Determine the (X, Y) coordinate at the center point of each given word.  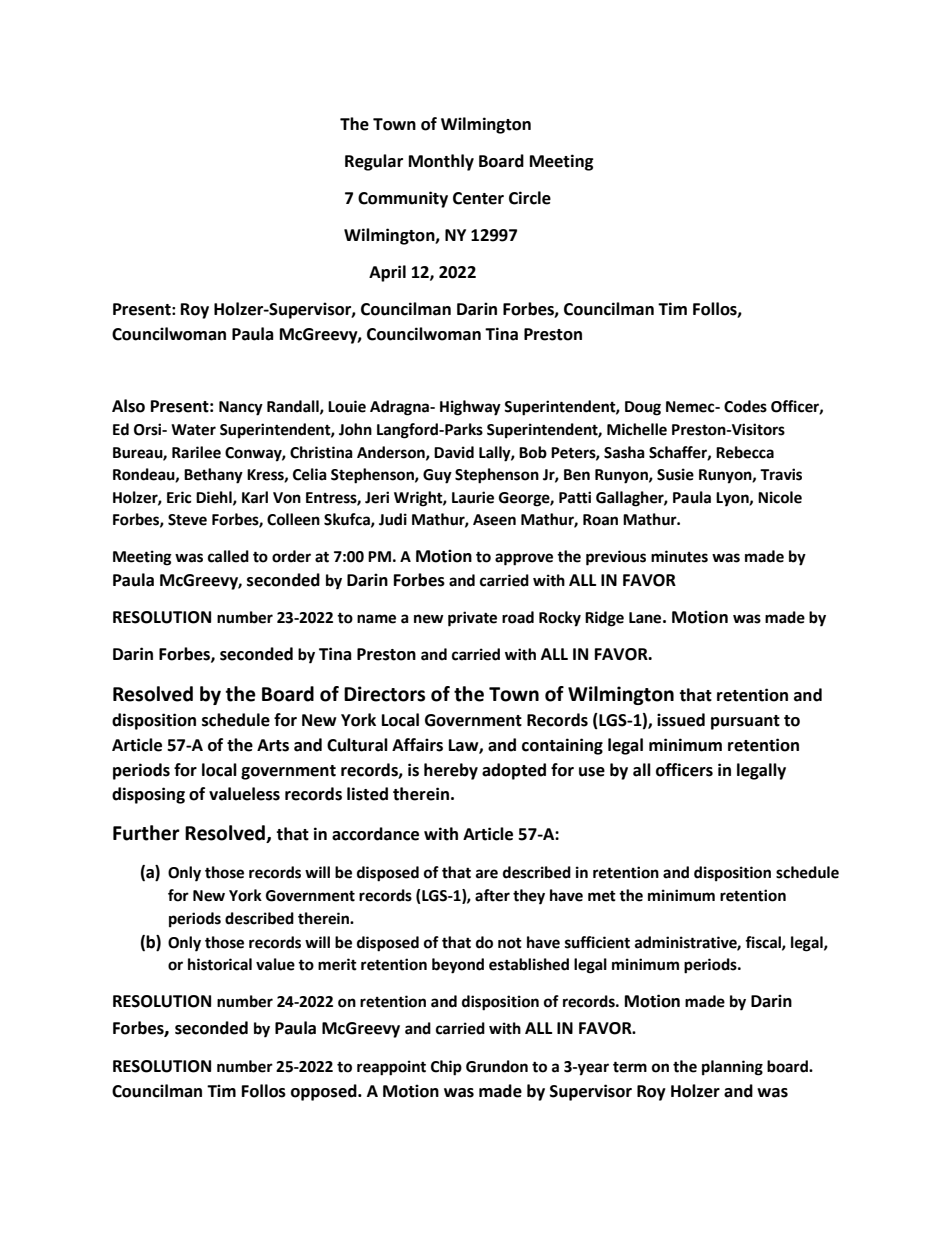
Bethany (213, 476)
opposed (325, 1092)
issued (681, 720)
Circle (530, 198)
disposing (148, 795)
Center (478, 198)
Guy (437, 476)
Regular (374, 162)
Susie (675, 474)
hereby (451, 771)
